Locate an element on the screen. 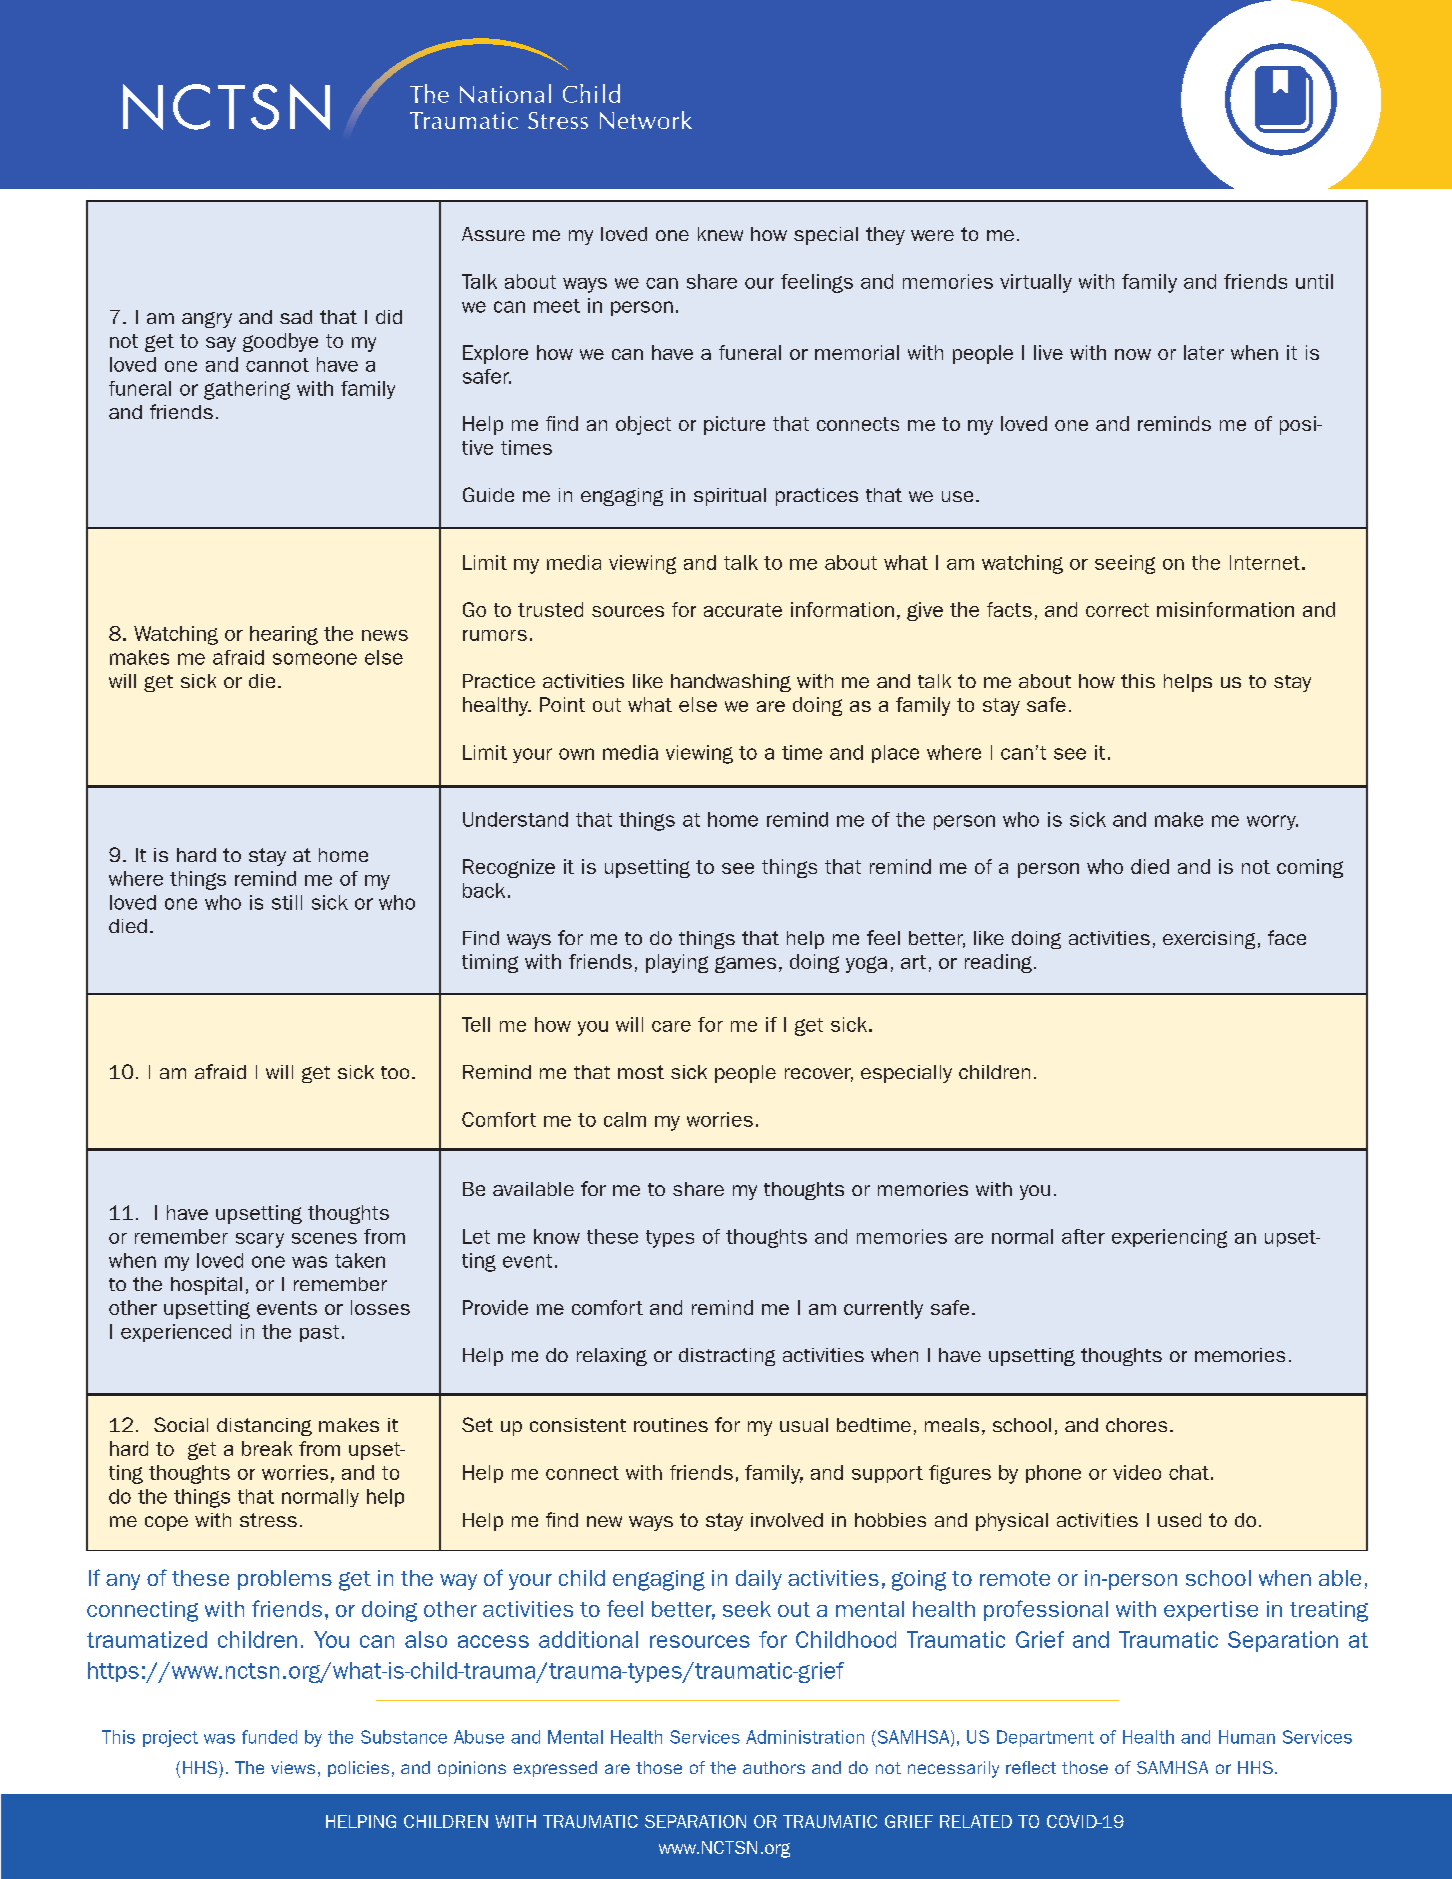  sad is located at coordinates (296, 317).
